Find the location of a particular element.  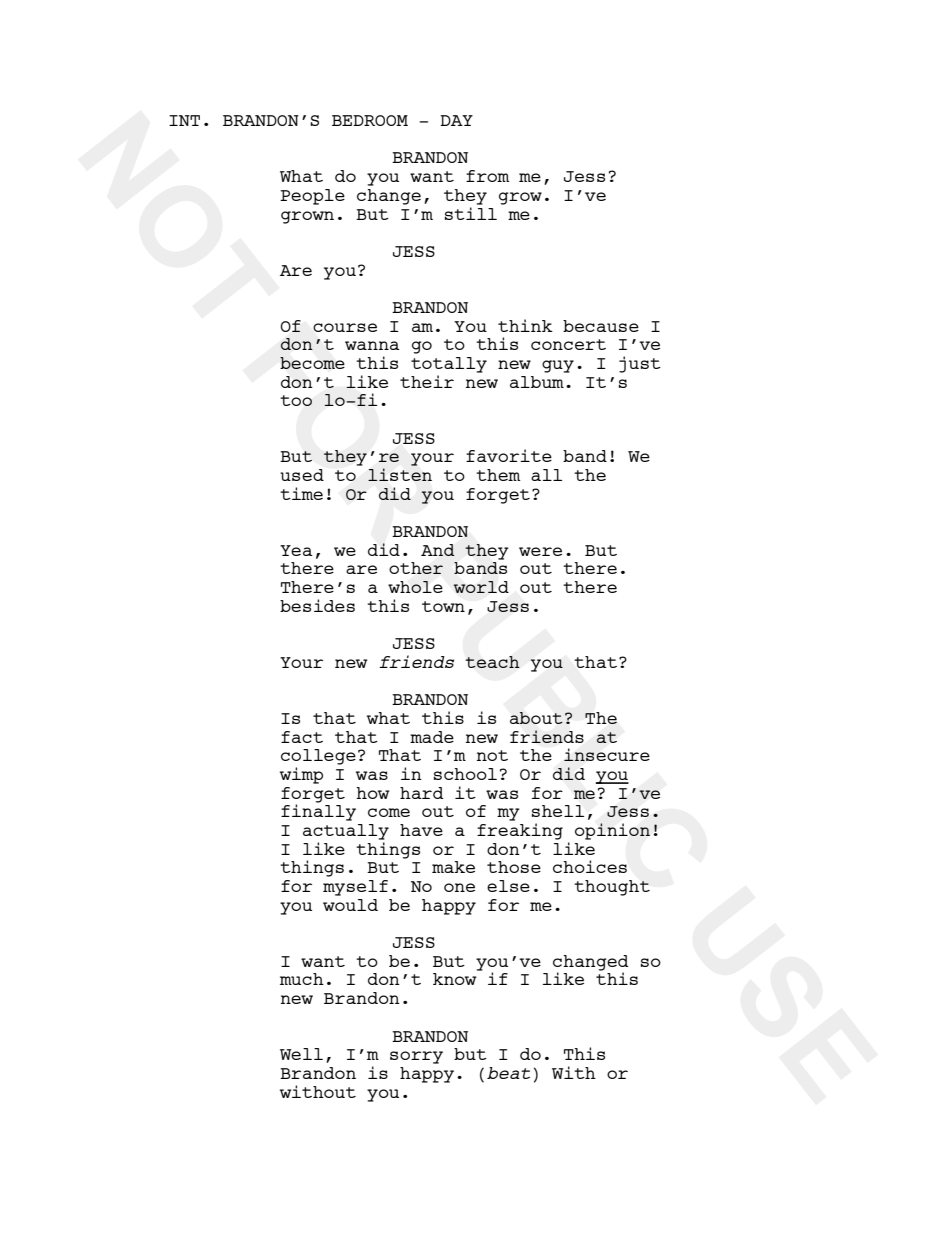

Yea is located at coordinates (296, 550).
